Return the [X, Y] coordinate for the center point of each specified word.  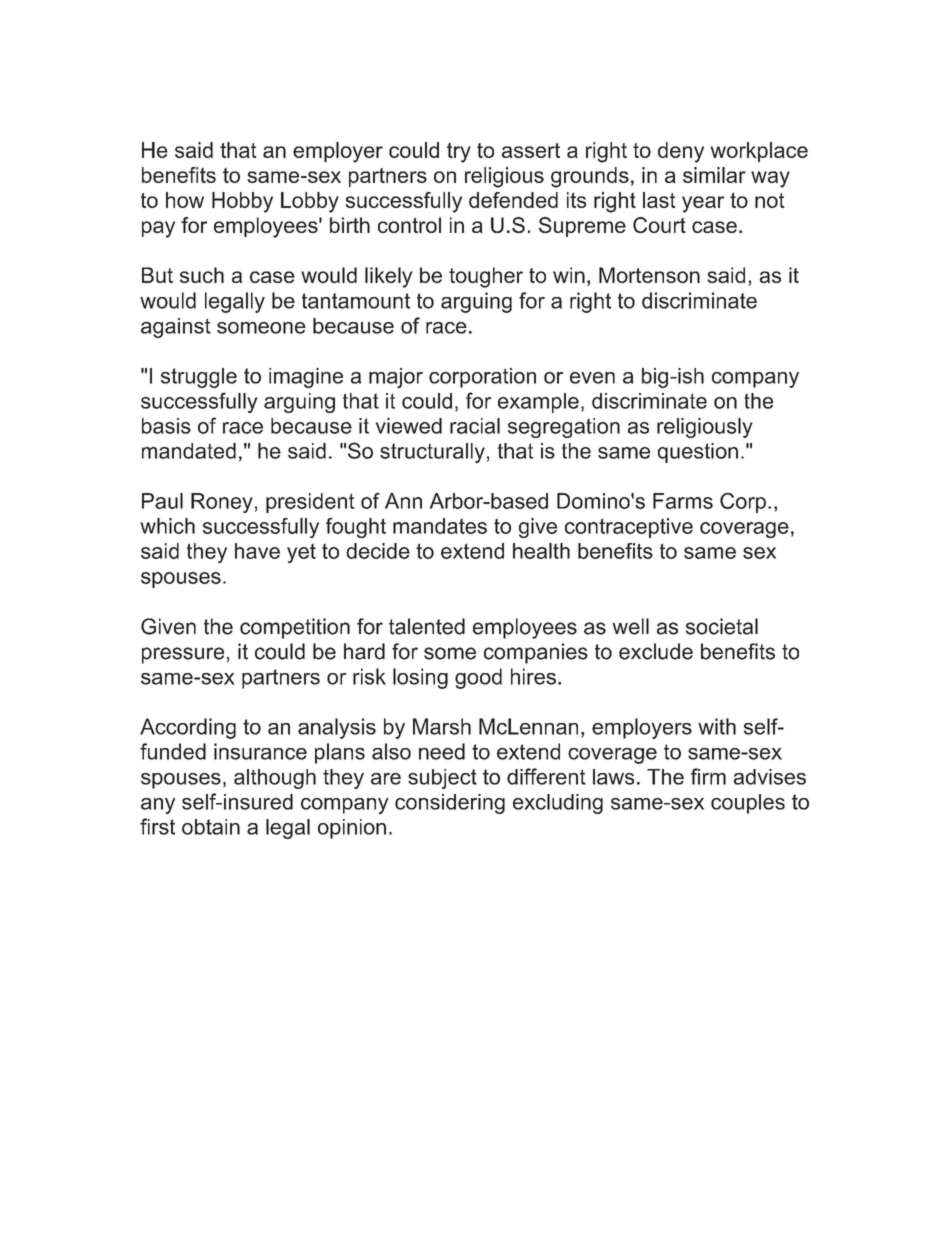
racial [475, 426]
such [202, 275]
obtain [211, 827]
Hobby [242, 202]
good [478, 678]
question [698, 453]
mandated [189, 451]
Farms [683, 501]
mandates [440, 526]
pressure [183, 655]
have [257, 551]
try [459, 152]
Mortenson [649, 275]
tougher [486, 277]
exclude [656, 651]
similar [714, 175]
